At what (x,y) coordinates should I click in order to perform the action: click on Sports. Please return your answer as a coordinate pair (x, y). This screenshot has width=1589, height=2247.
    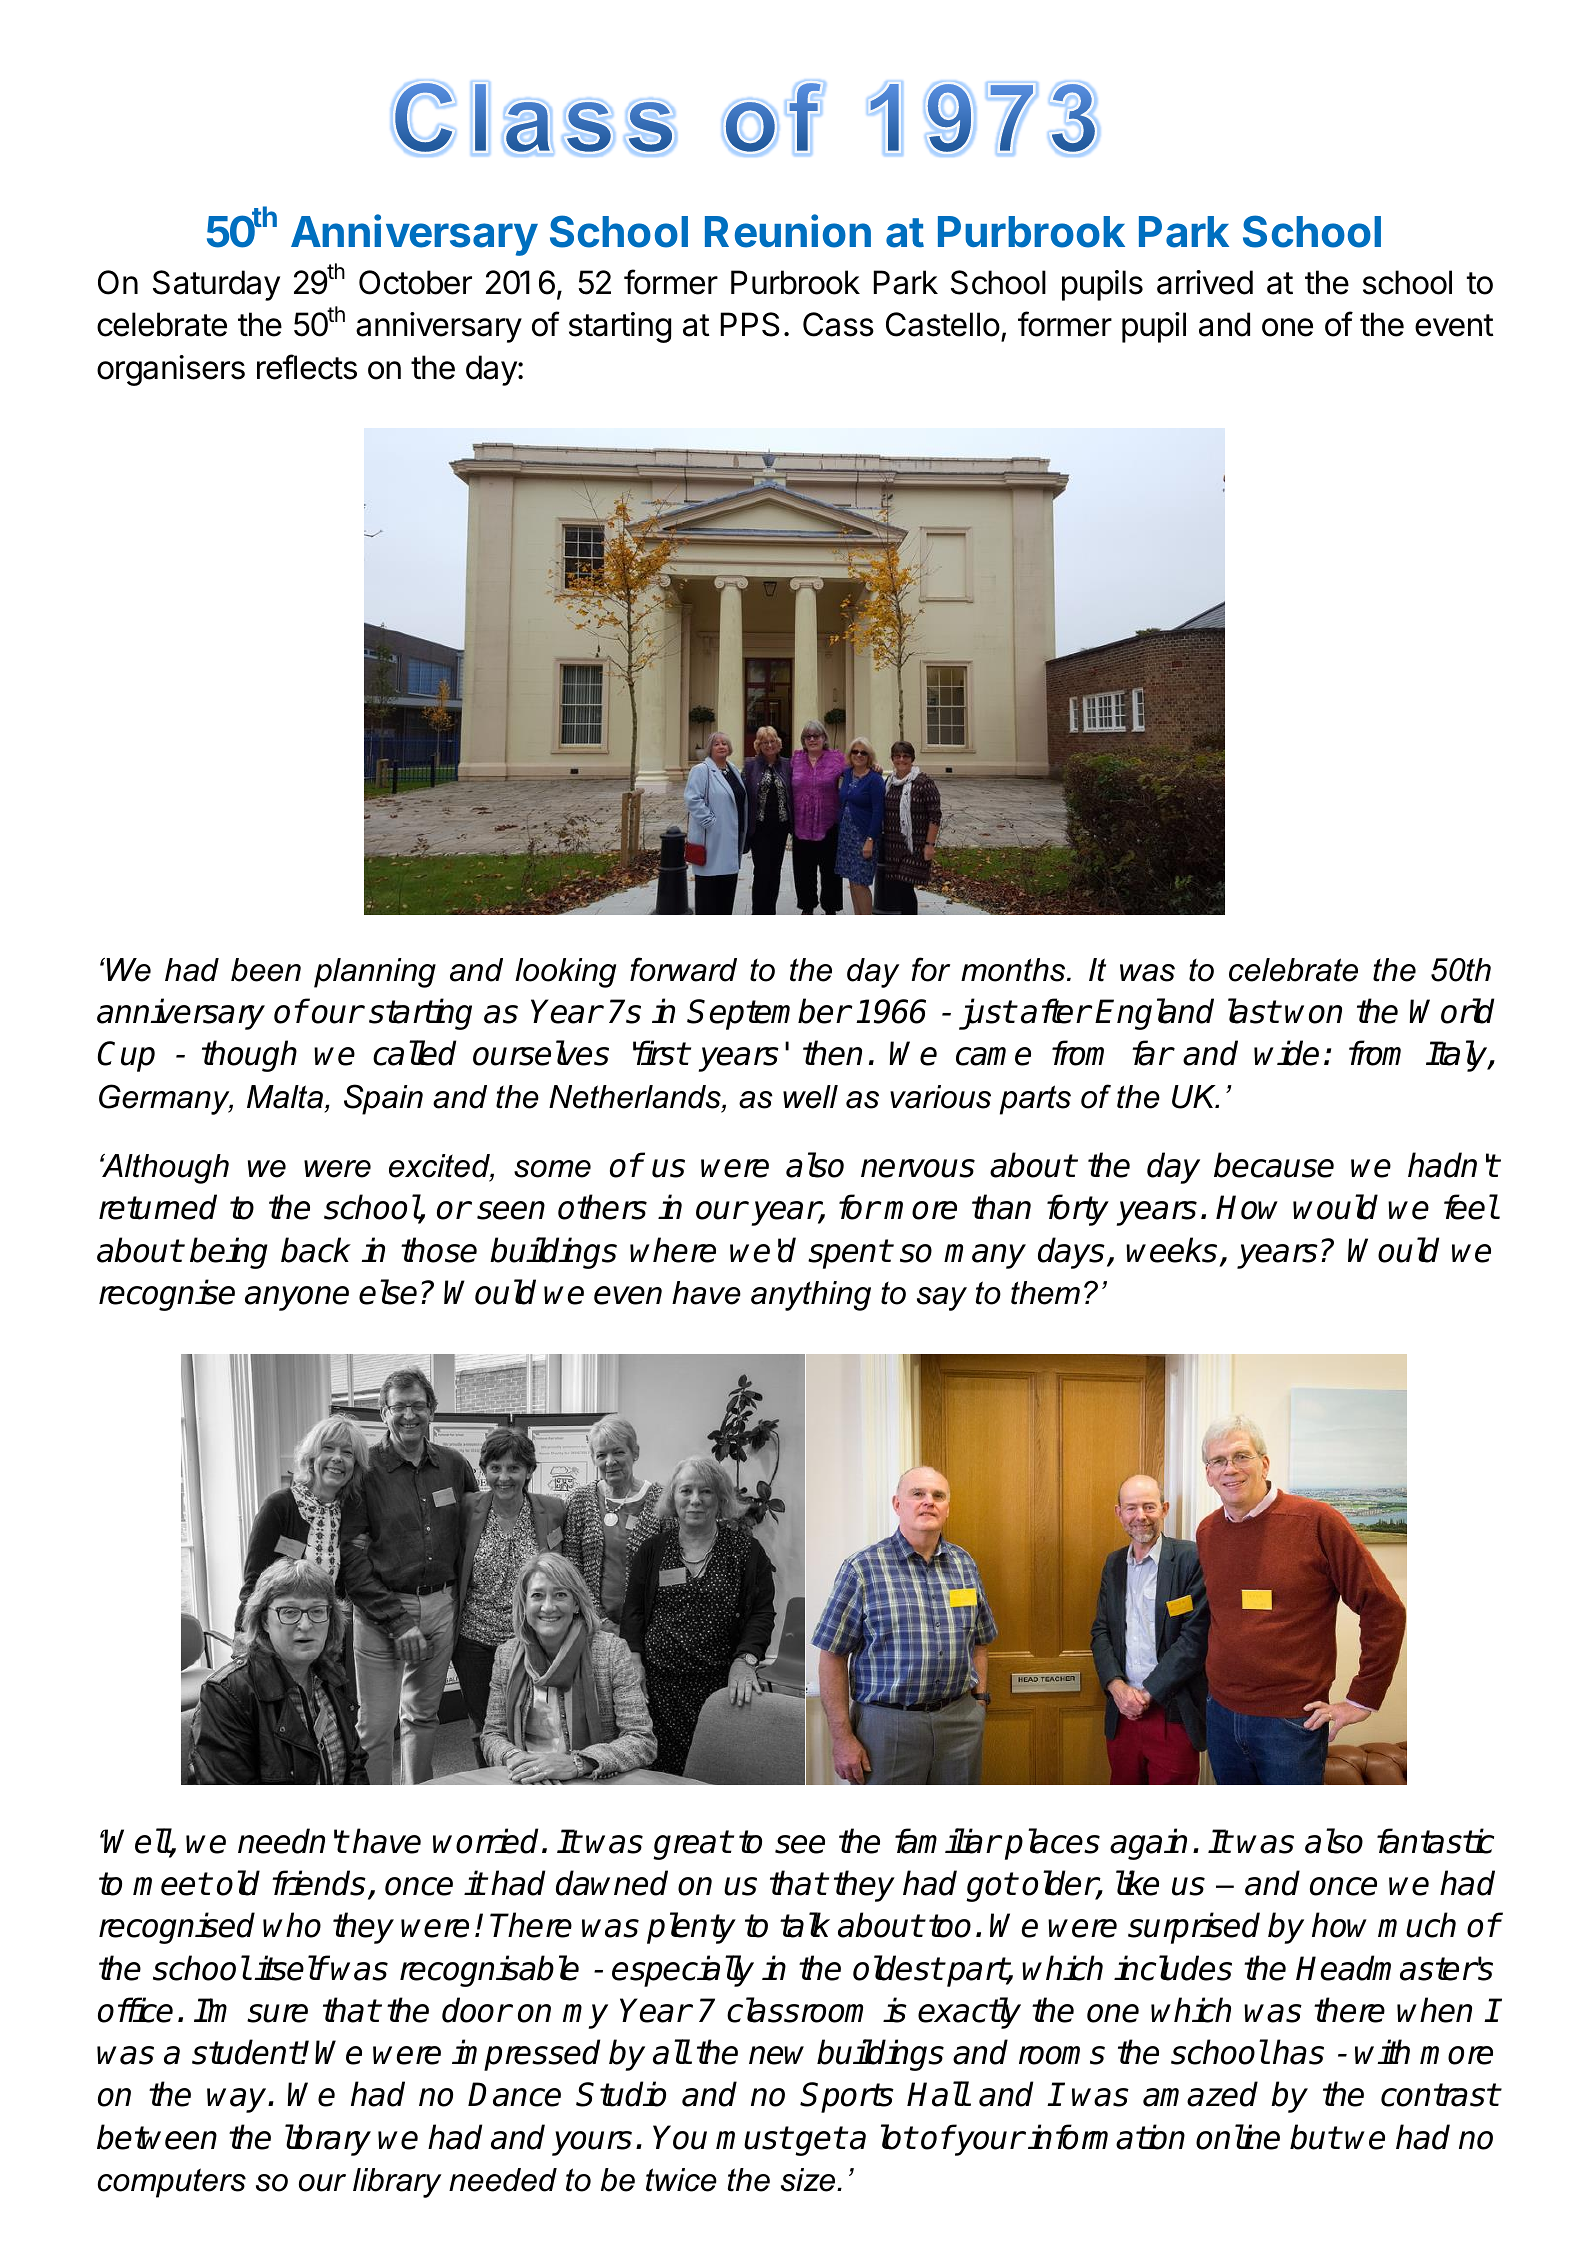
    Looking at the image, I should click on (847, 2097).
